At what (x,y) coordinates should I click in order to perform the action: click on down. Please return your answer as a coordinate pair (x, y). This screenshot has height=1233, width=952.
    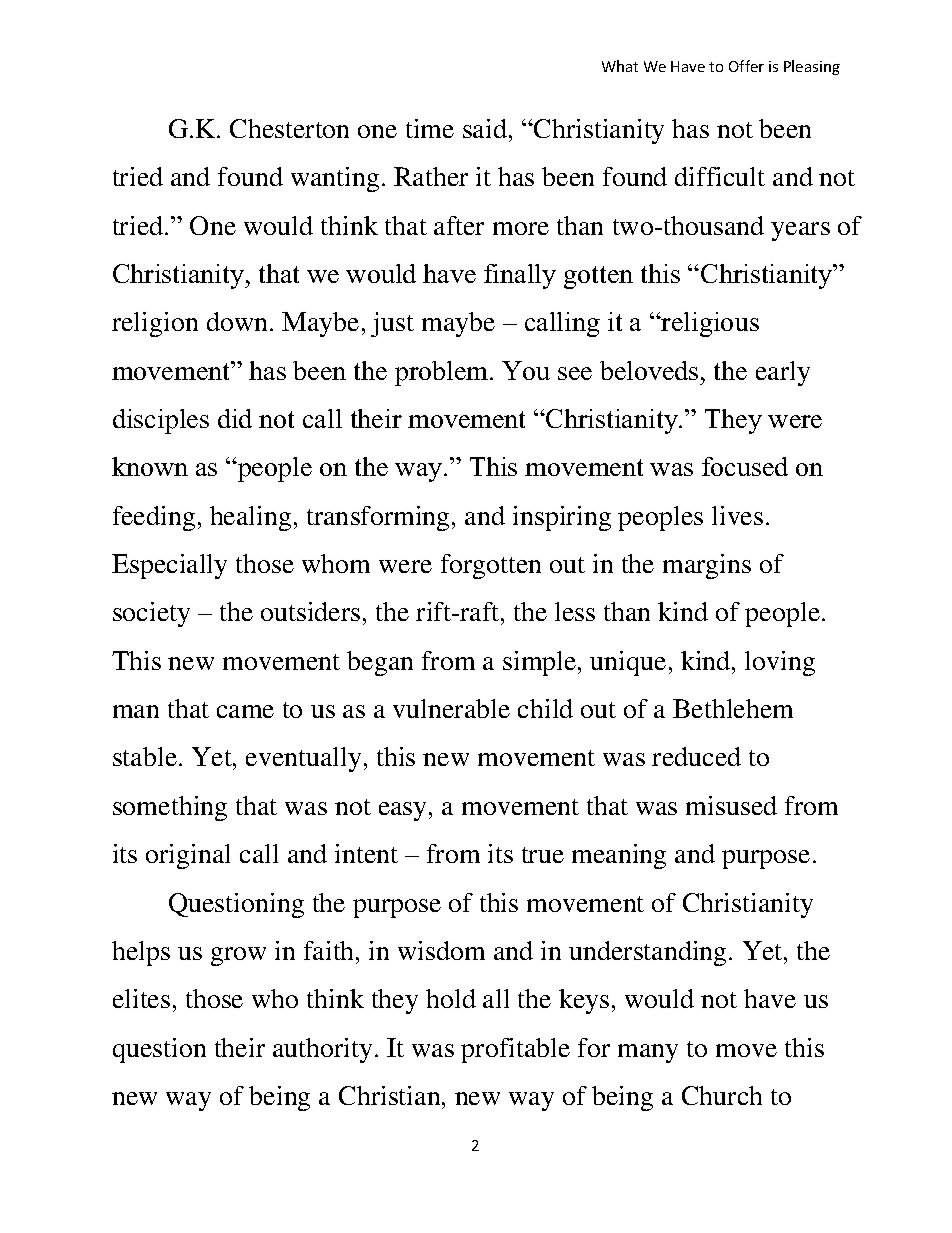
    Looking at the image, I should click on (237, 321).
